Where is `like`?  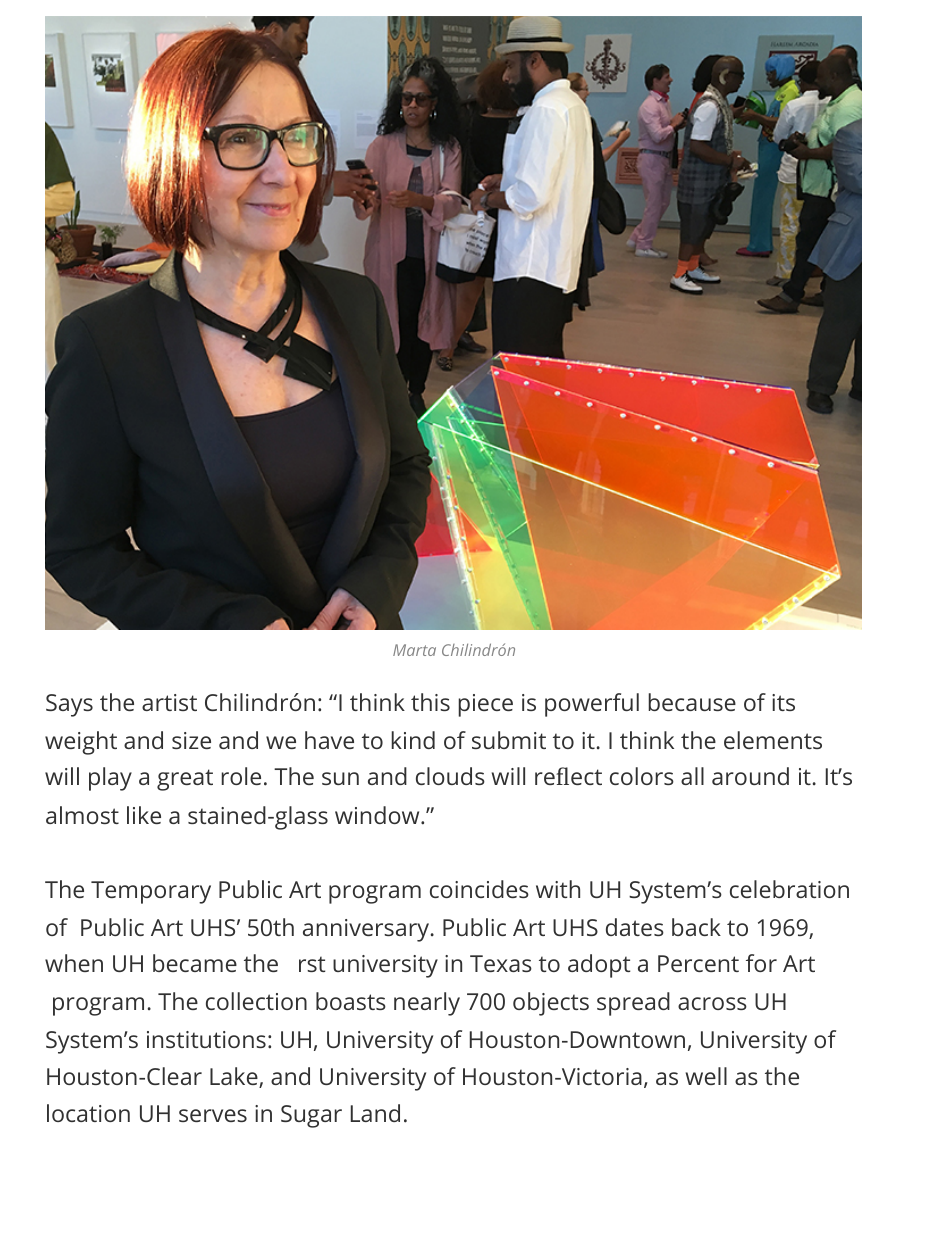
like is located at coordinates (144, 815).
